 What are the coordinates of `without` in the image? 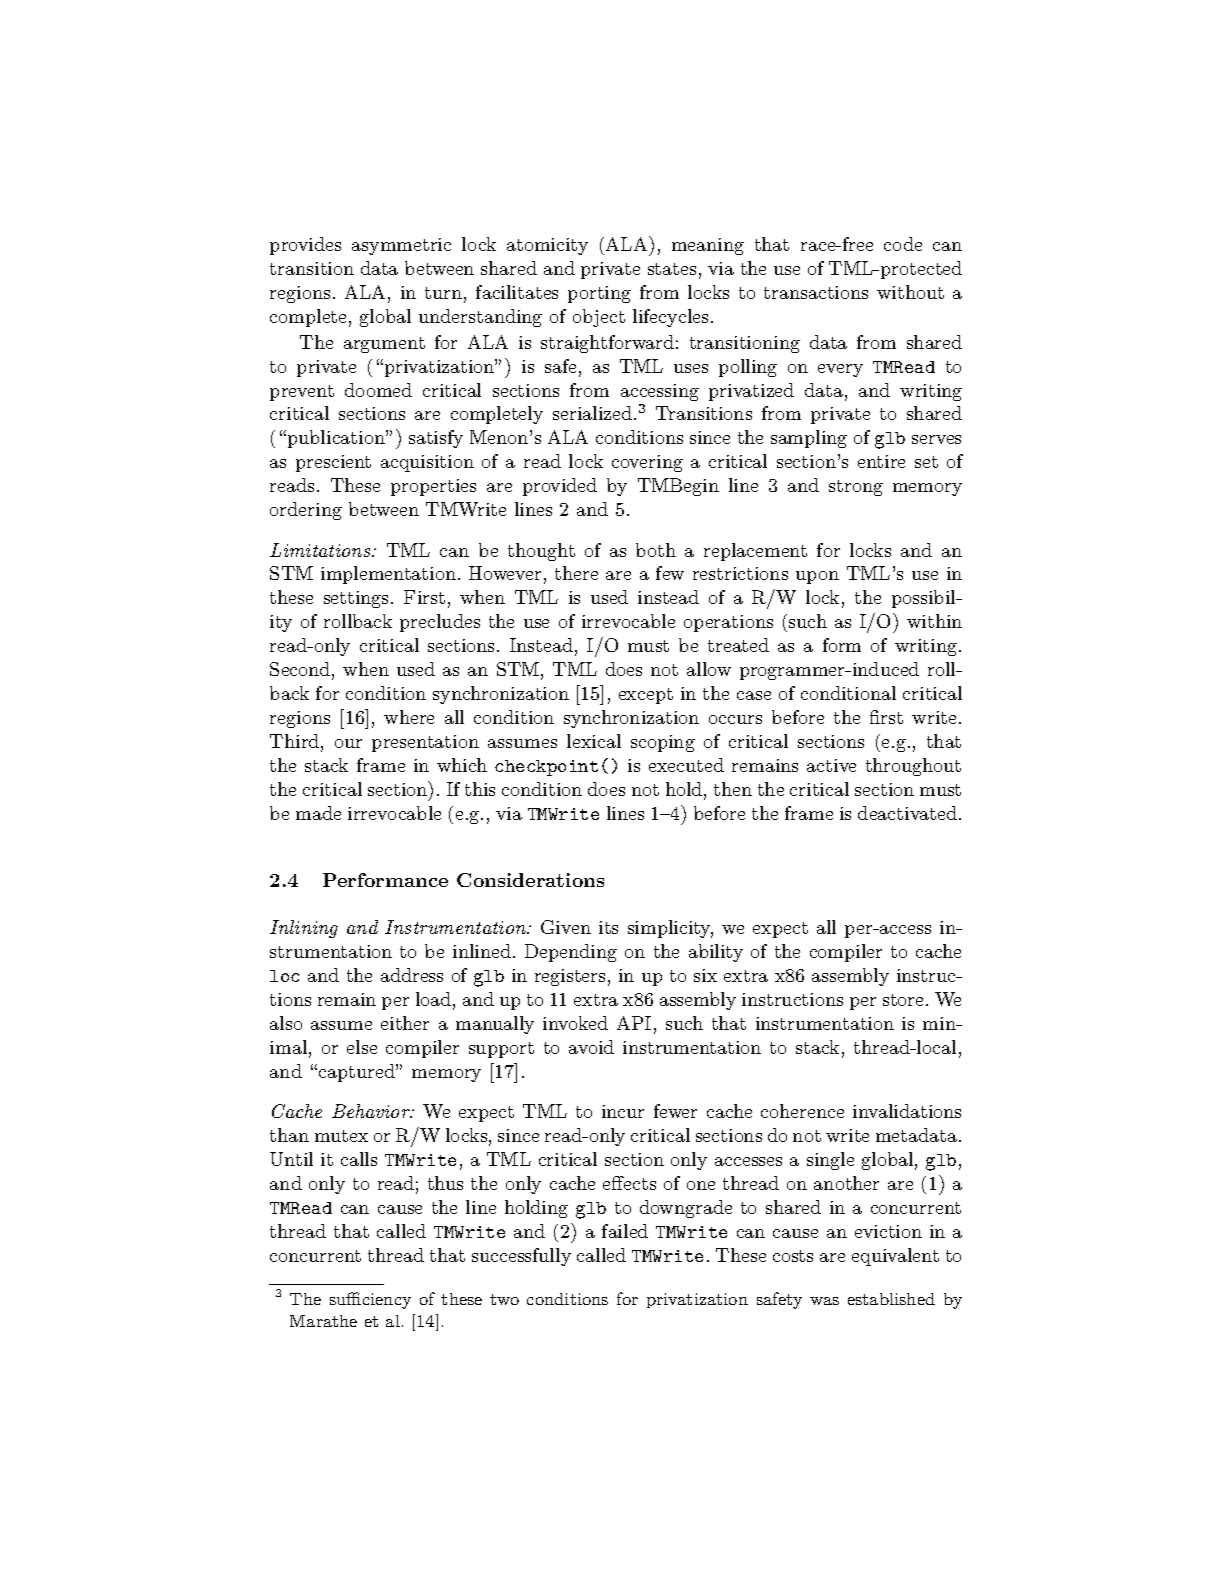 It's located at (910, 292).
